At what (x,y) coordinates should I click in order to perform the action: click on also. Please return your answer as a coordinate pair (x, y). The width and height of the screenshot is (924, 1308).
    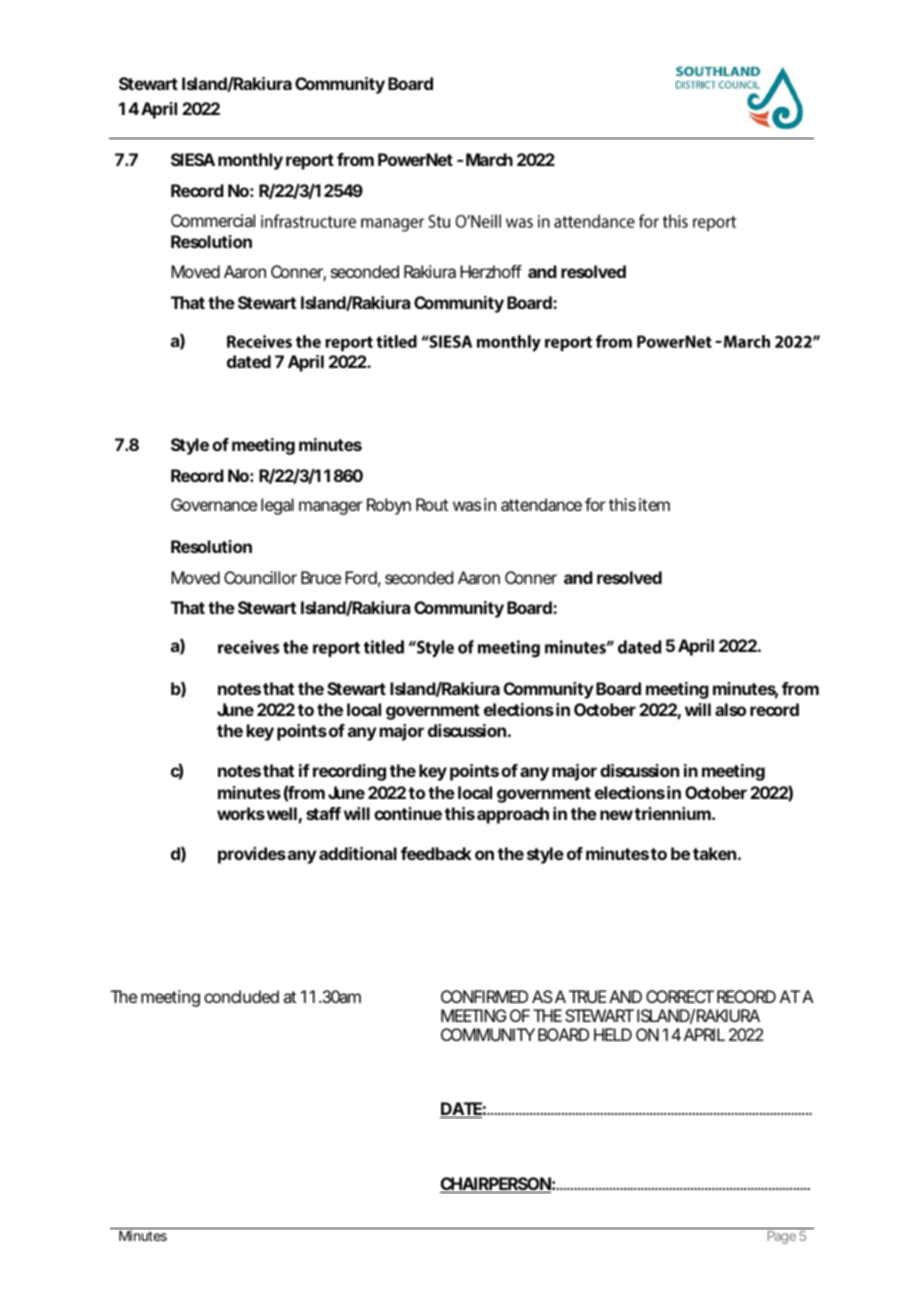
    Looking at the image, I should click on (730, 709).
